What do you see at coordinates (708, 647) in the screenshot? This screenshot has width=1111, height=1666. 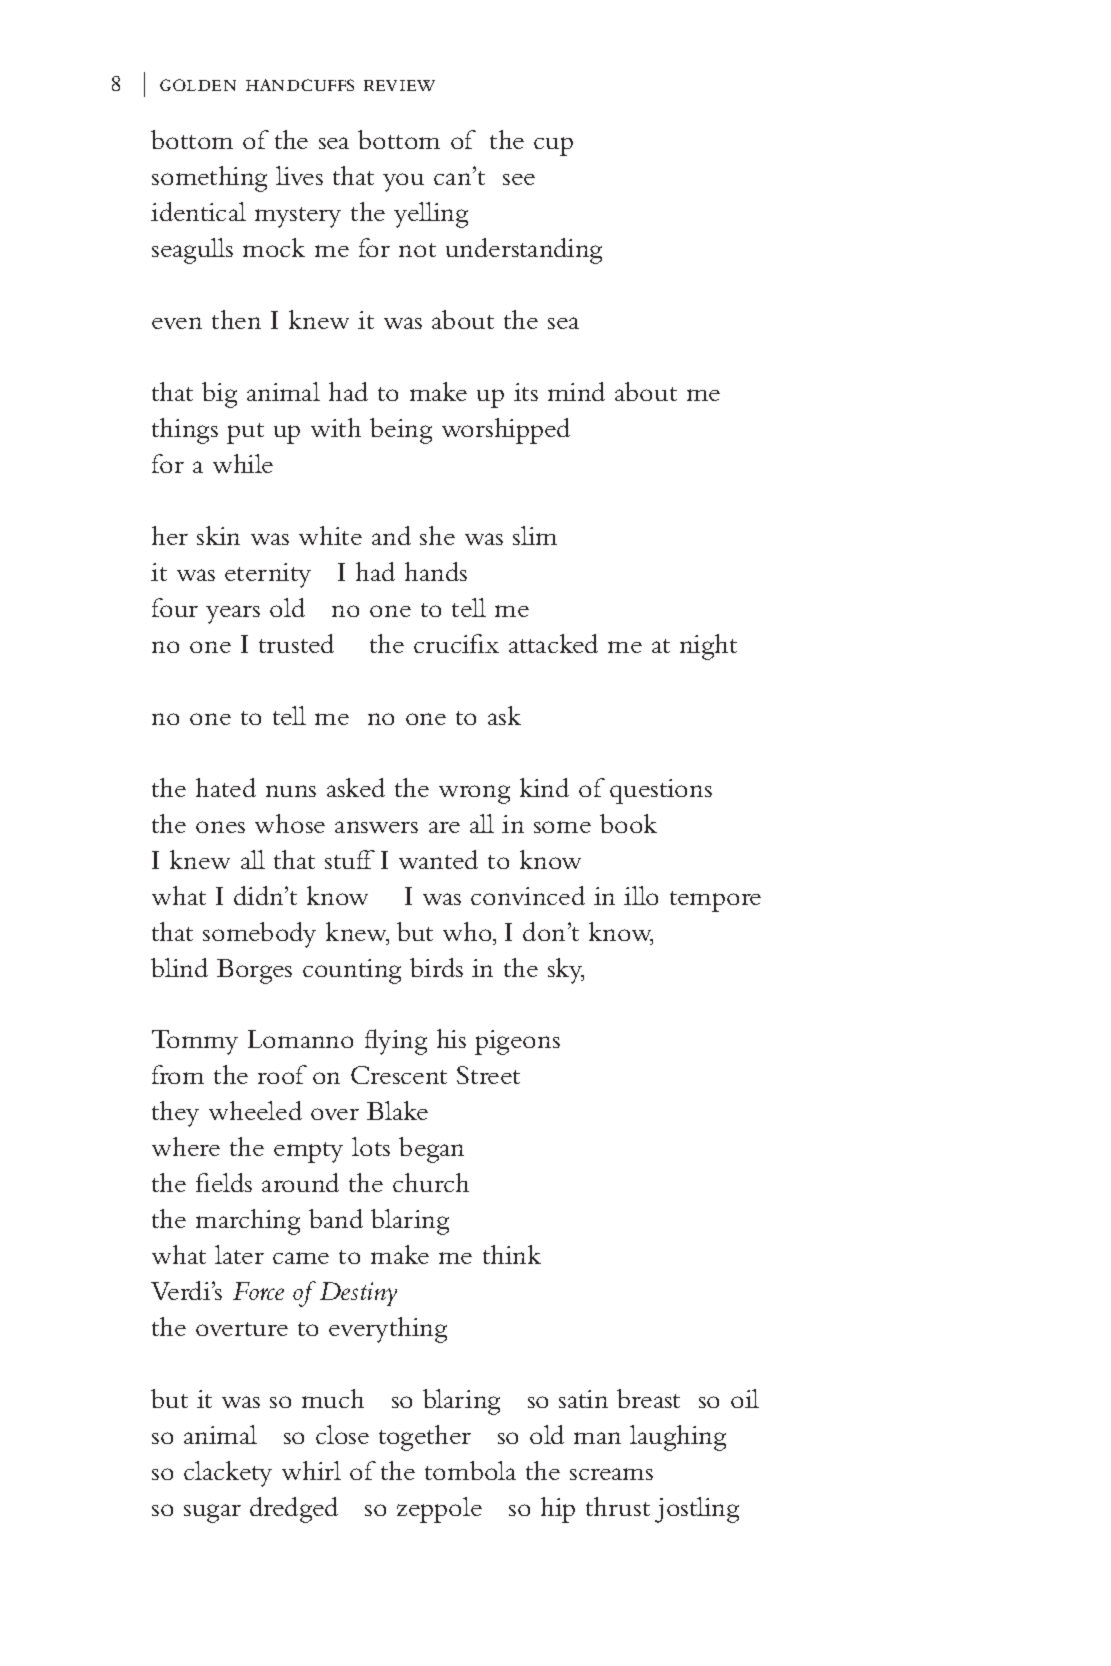 I see `night` at bounding box center [708, 647].
